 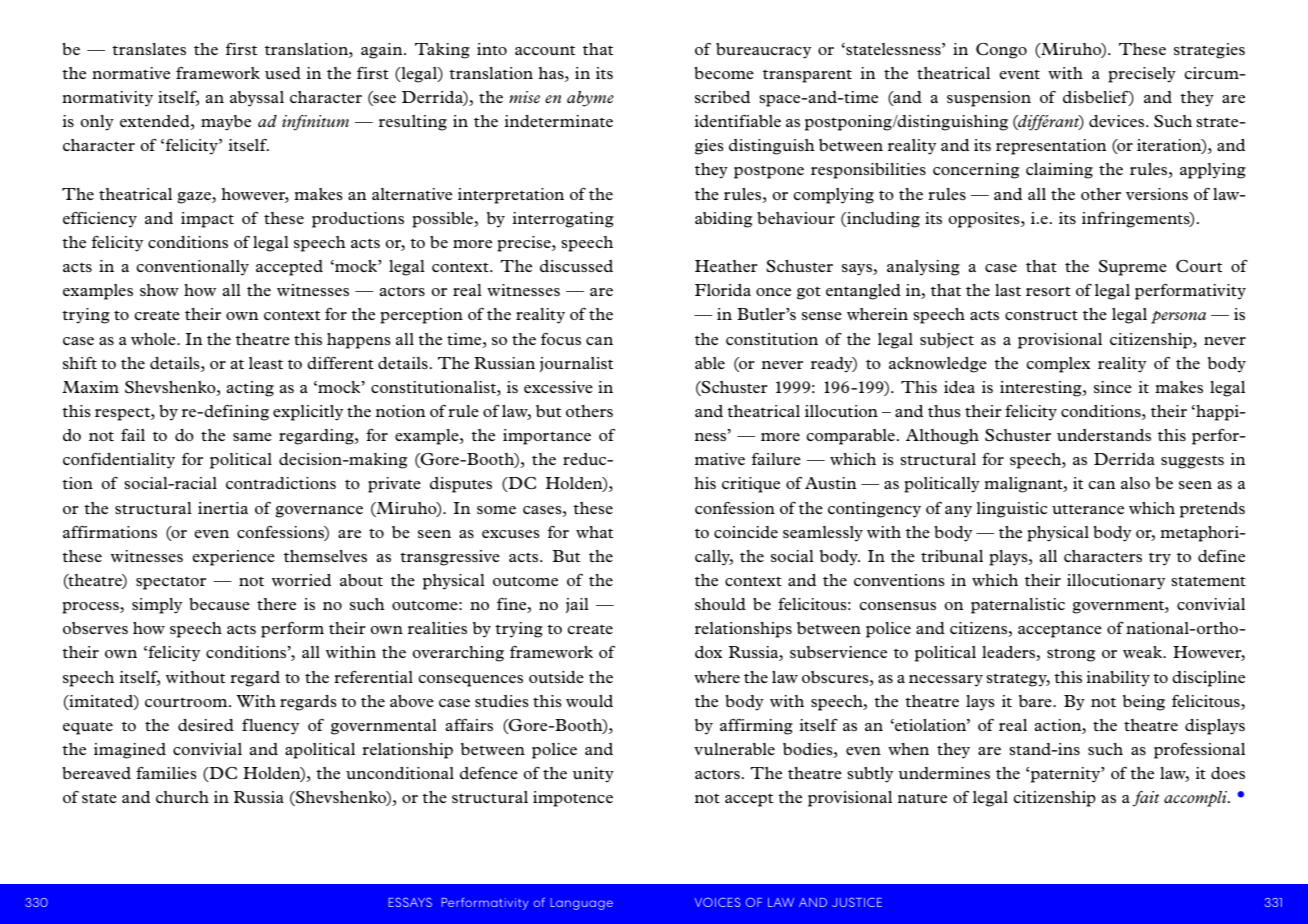 What do you see at coordinates (182, 797) in the screenshot?
I see `church` at bounding box center [182, 797].
